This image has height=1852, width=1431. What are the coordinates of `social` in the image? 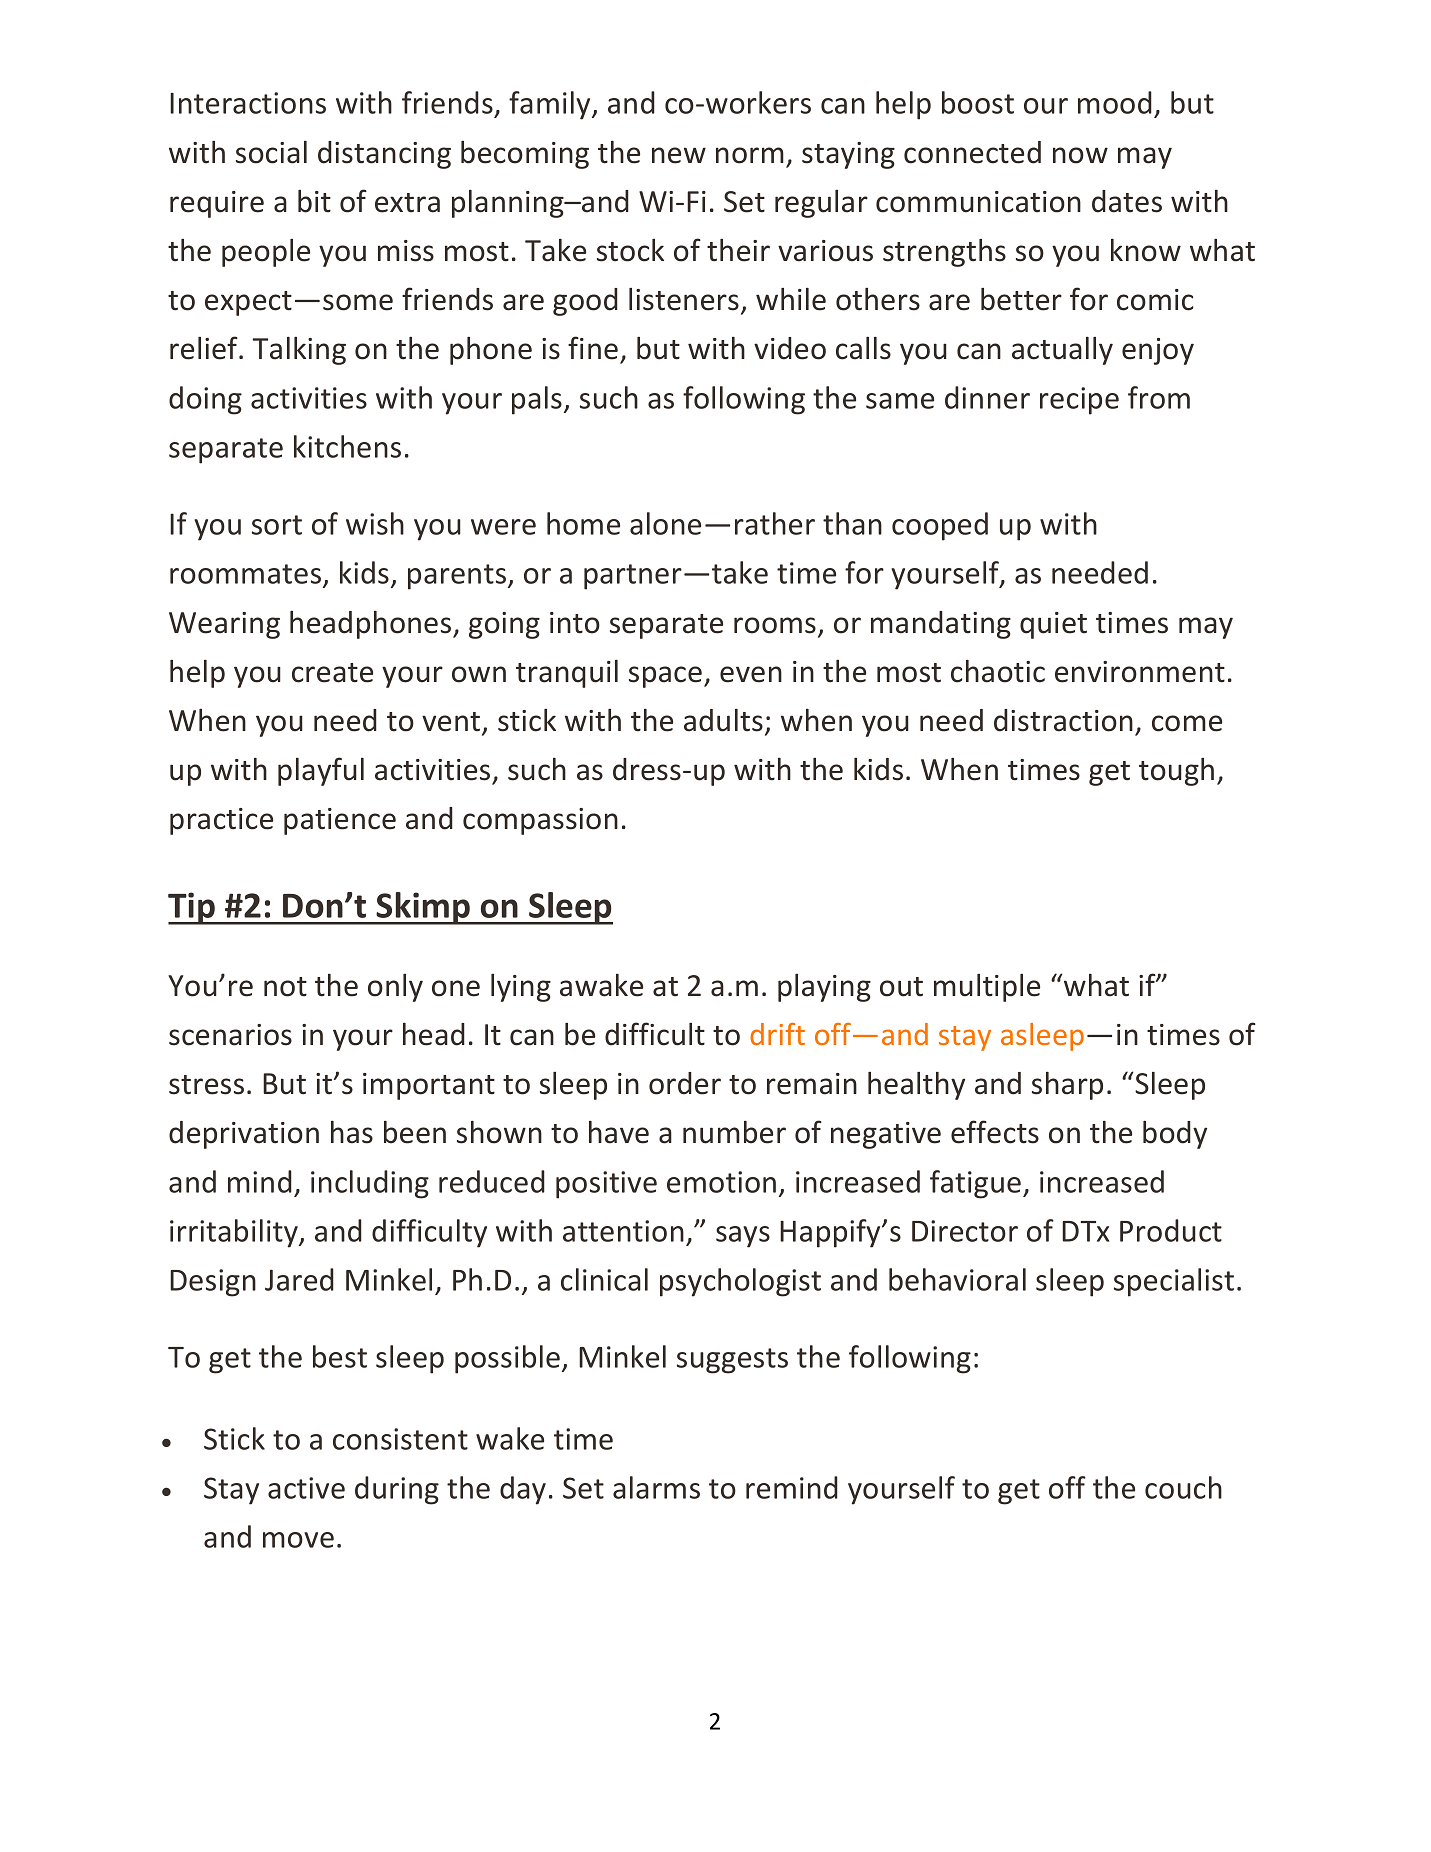 It's located at (271, 152).
